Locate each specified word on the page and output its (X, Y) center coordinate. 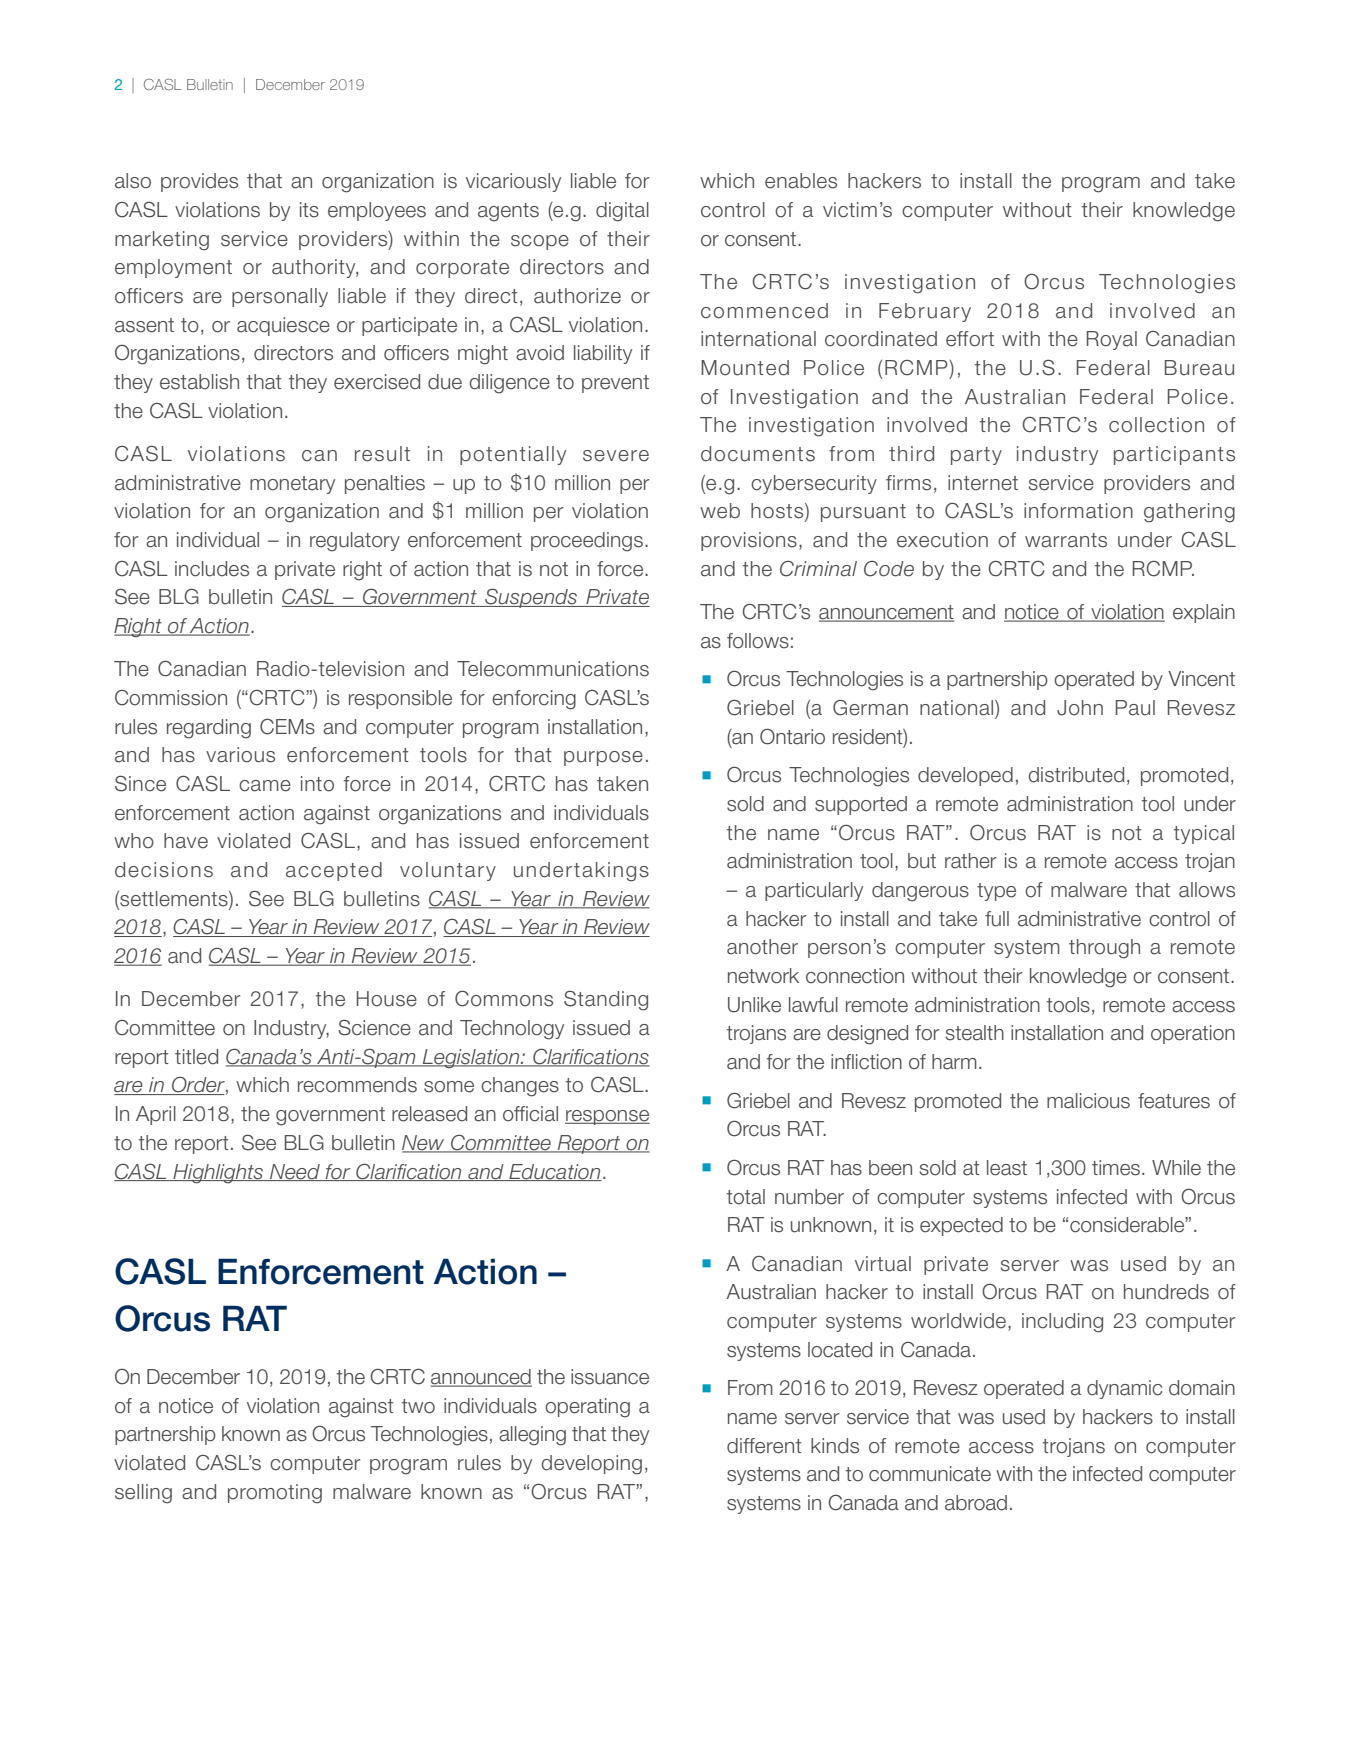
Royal (1112, 340)
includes (212, 569)
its (309, 210)
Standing (606, 1001)
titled (196, 1057)
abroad (976, 1503)
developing (591, 1465)
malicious (1088, 1101)
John (1080, 708)
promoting (275, 1494)
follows (758, 641)
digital (622, 212)
